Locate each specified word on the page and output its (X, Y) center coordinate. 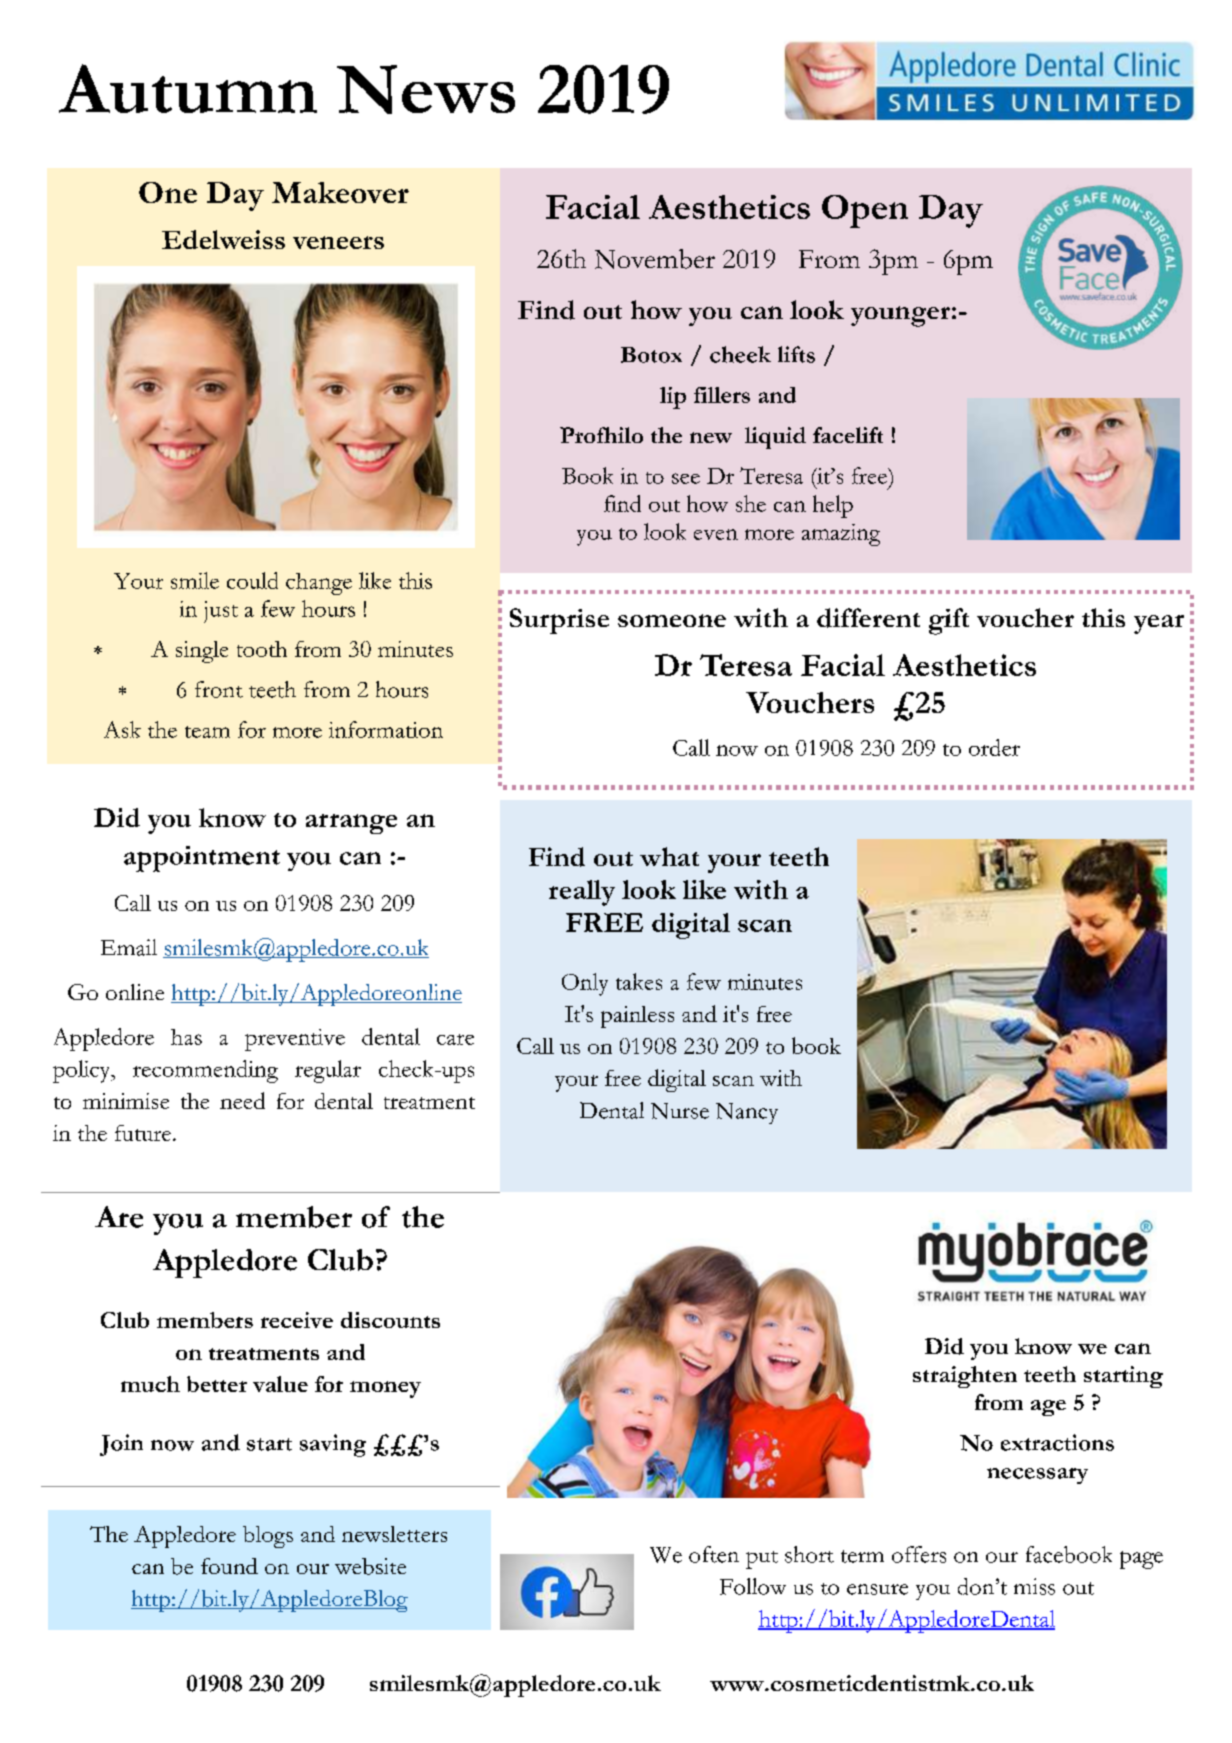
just (221, 612)
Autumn (188, 88)
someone (672, 620)
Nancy (747, 1113)
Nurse (680, 1111)
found (229, 1566)
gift (949, 621)
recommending (205, 1071)
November (655, 259)
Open (865, 211)
